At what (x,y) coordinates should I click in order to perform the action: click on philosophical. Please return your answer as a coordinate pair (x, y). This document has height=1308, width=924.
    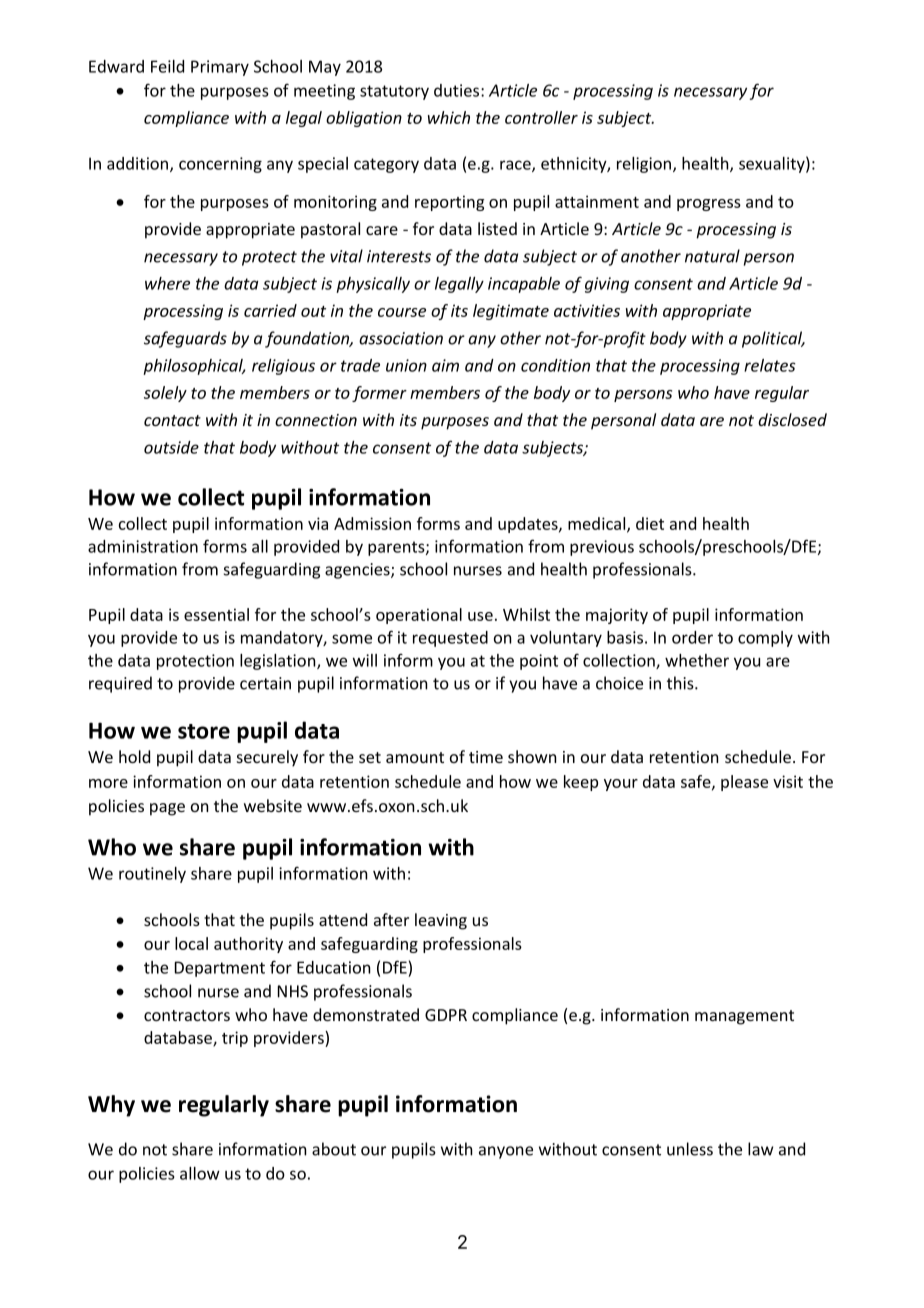
    Looking at the image, I should click on (194, 367).
